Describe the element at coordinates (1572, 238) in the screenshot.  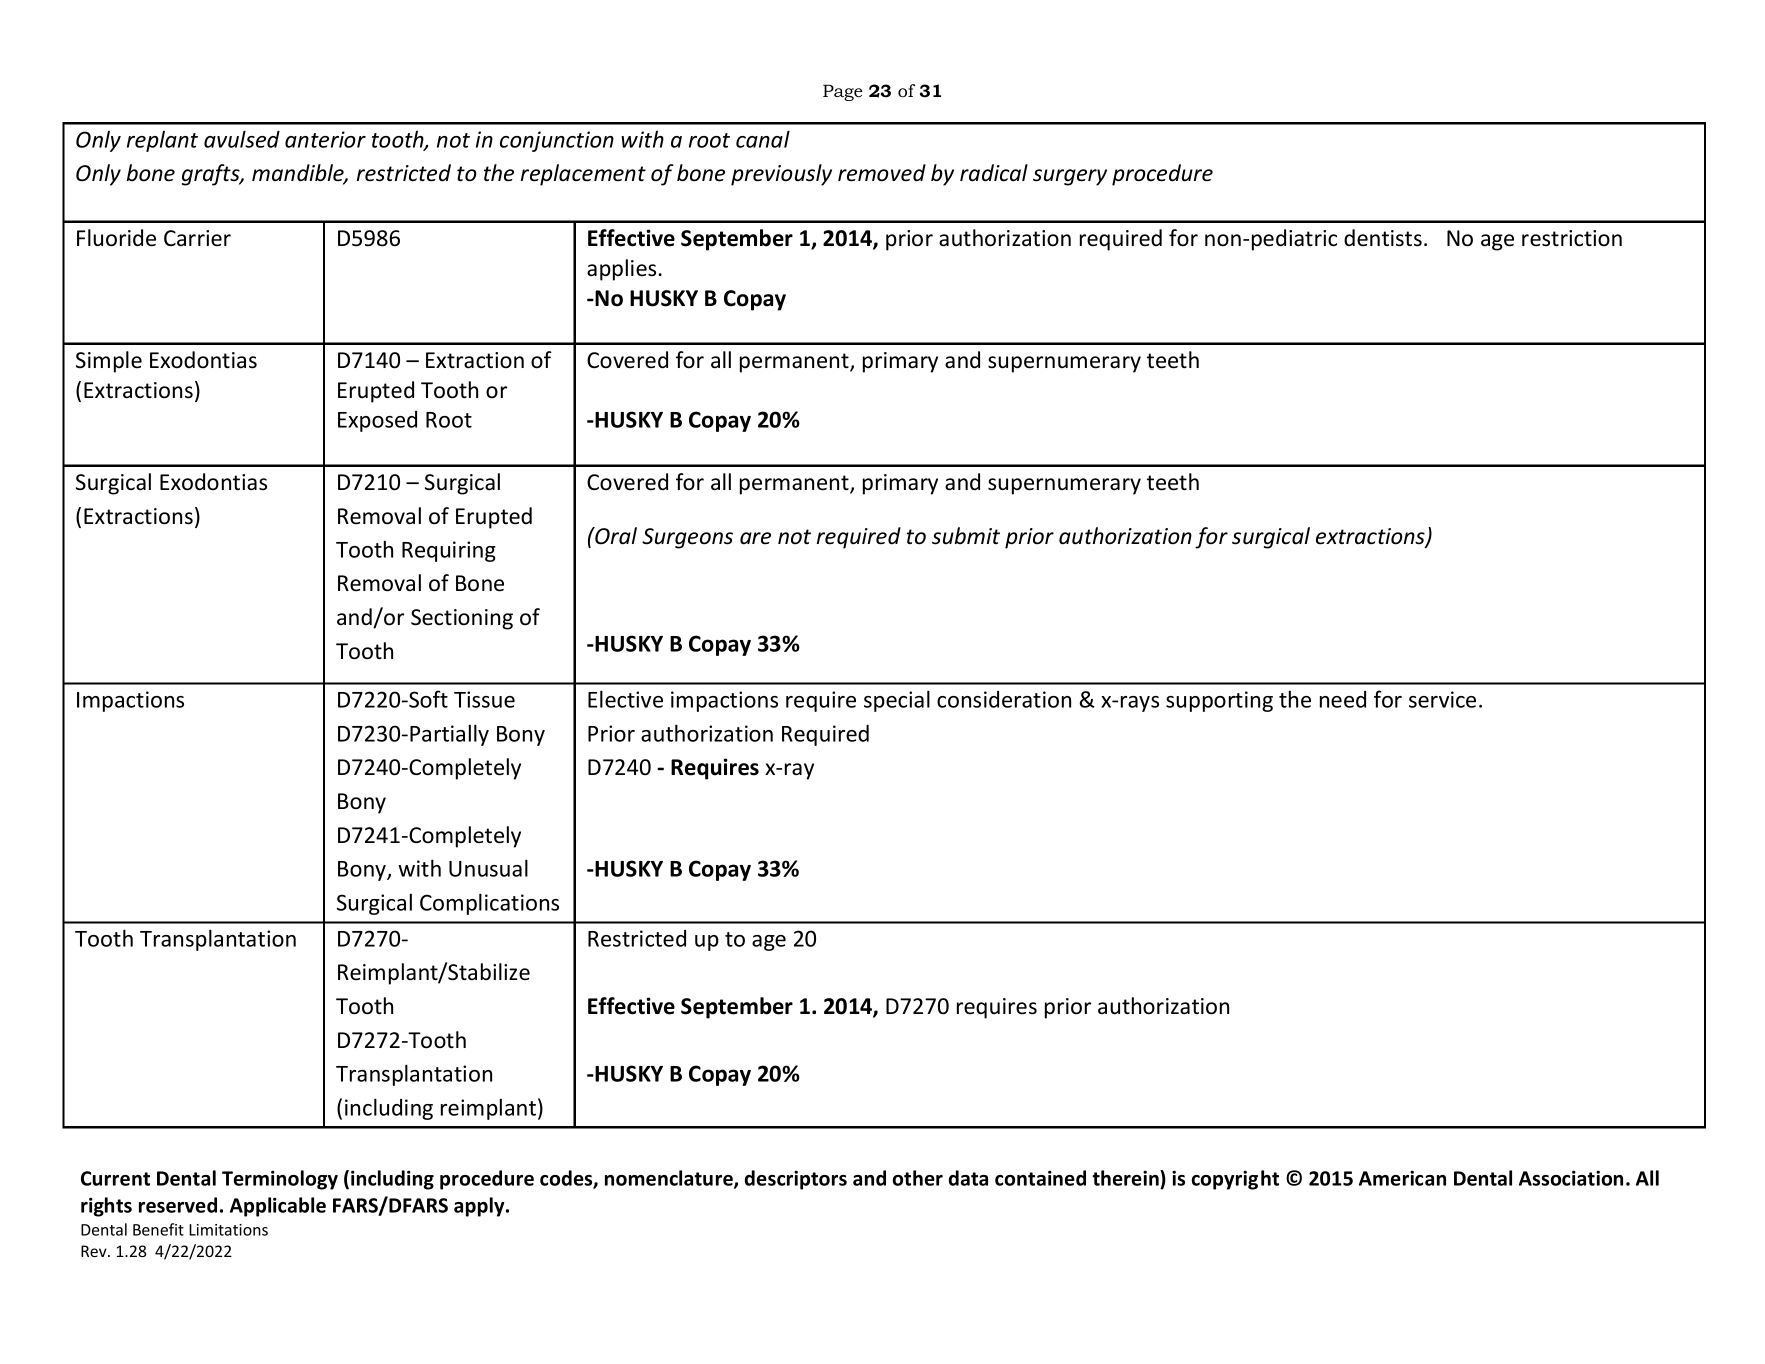
I see `restriction` at that location.
